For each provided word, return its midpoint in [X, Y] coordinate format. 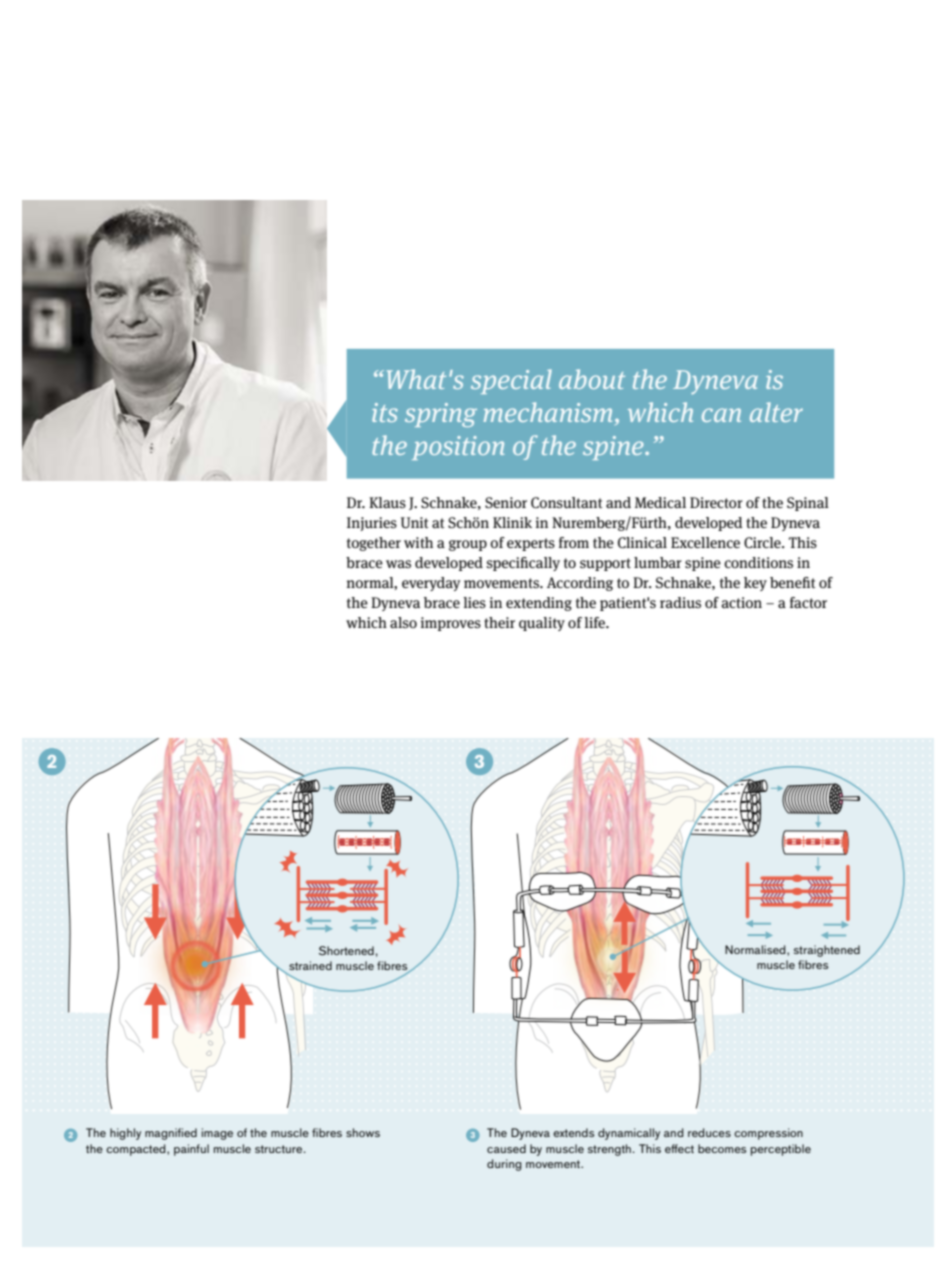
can [721, 415]
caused [506, 1148]
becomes [722, 1148]
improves [451, 624]
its [385, 412]
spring [441, 415]
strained [310, 965]
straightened [827, 951]
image [217, 1134]
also [403, 622]
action [742, 602]
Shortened [346, 951]
